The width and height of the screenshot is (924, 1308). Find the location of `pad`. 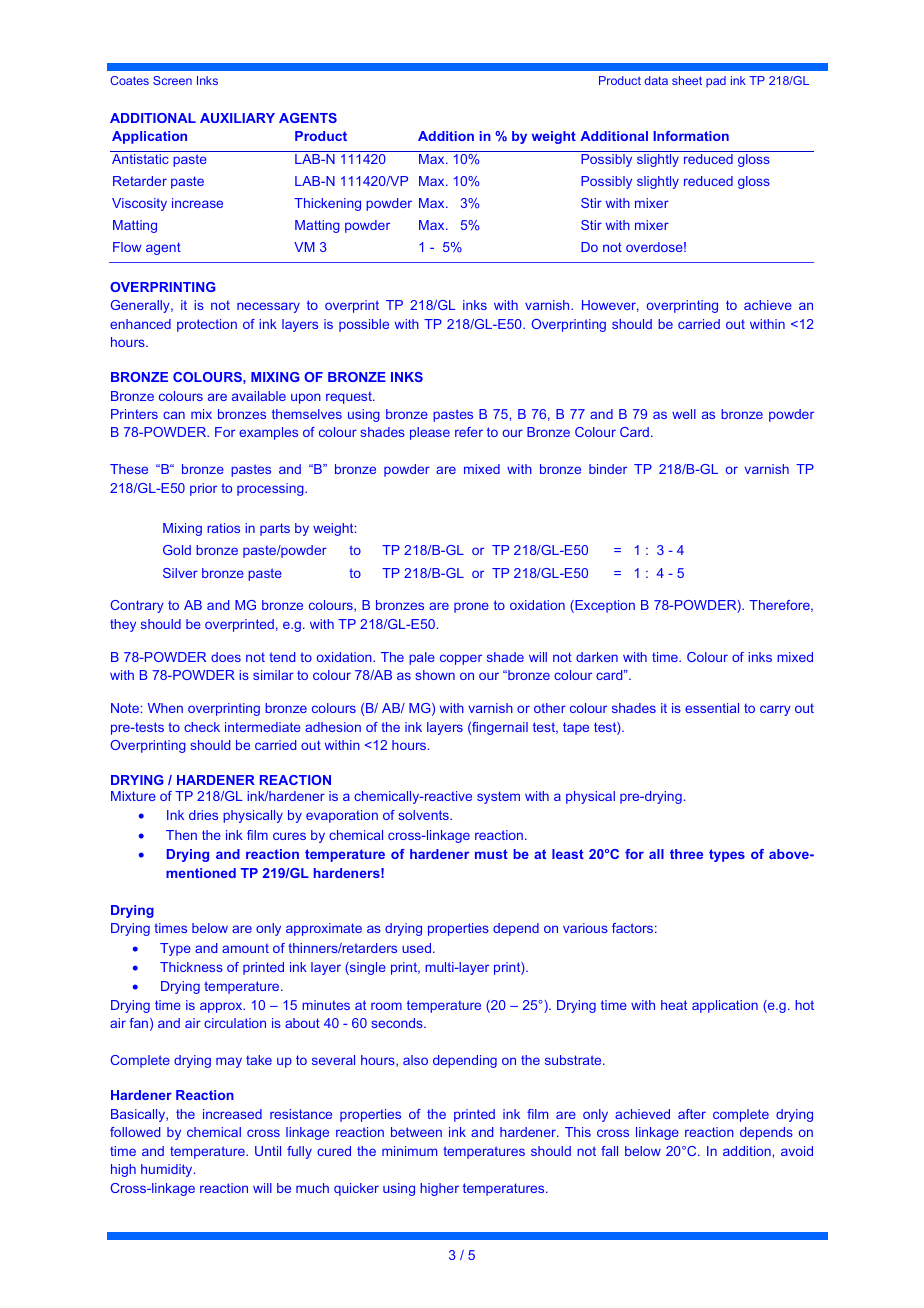

pad is located at coordinates (716, 82).
